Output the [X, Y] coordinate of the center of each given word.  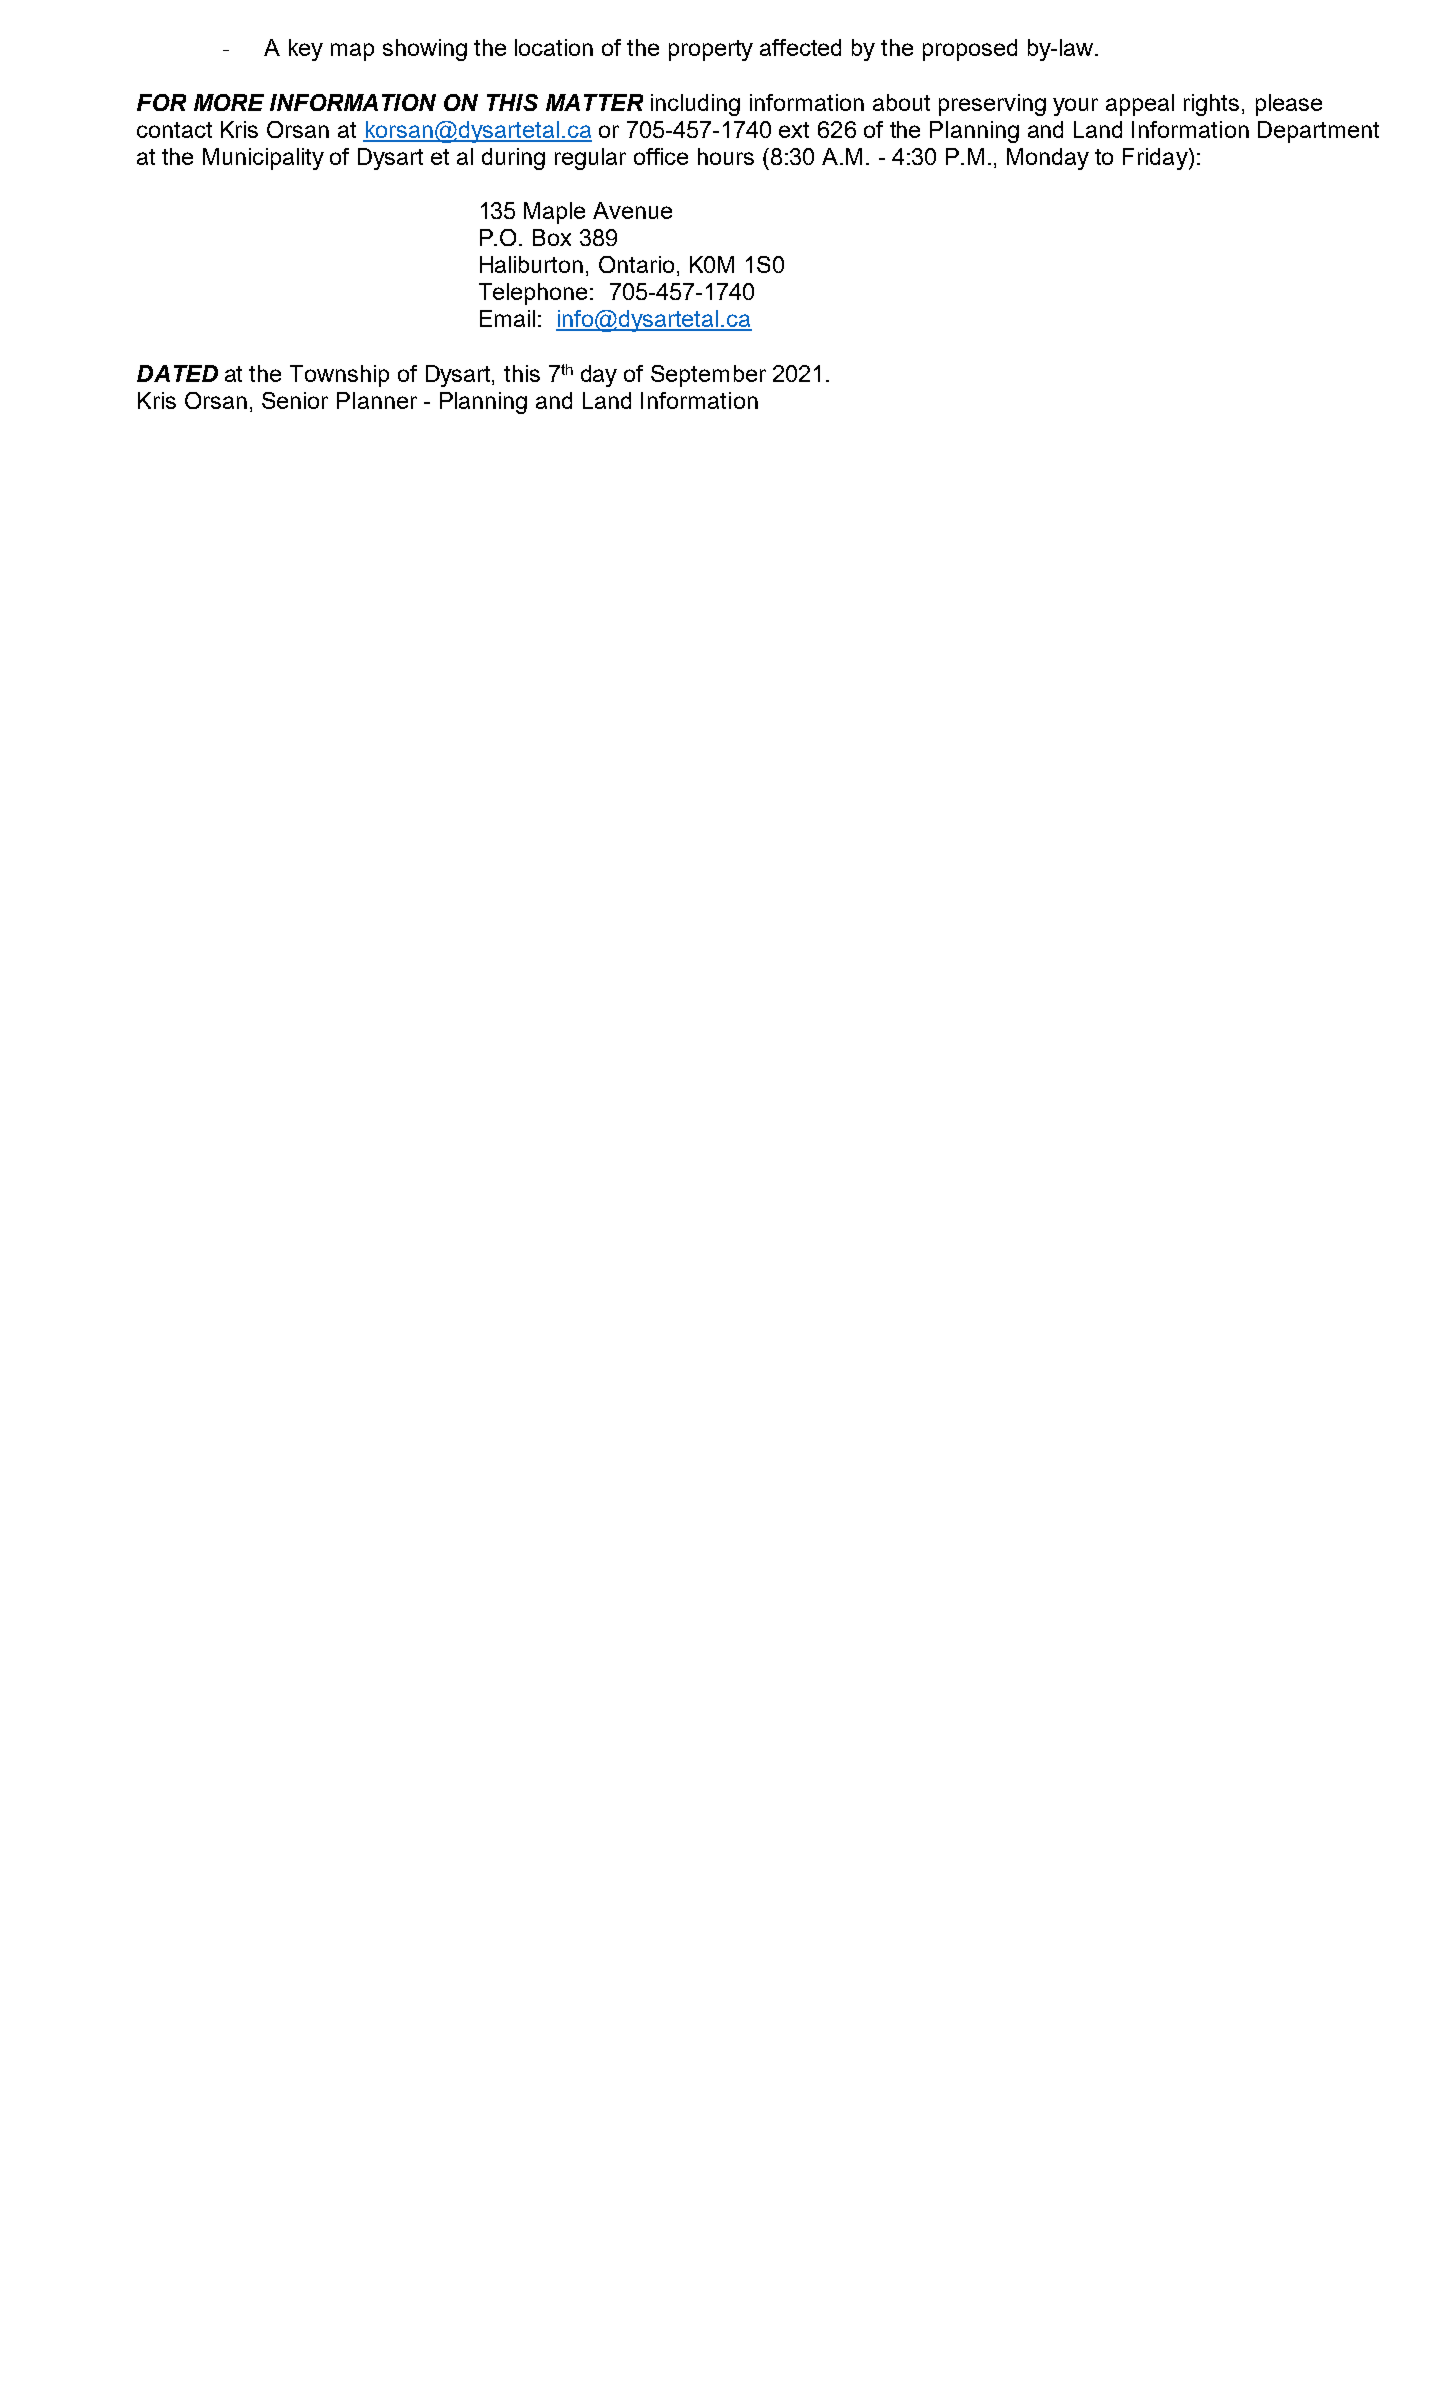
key [306, 50]
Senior [295, 400]
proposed [970, 50]
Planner [377, 400]
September [708, 376]
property [711, 50]
